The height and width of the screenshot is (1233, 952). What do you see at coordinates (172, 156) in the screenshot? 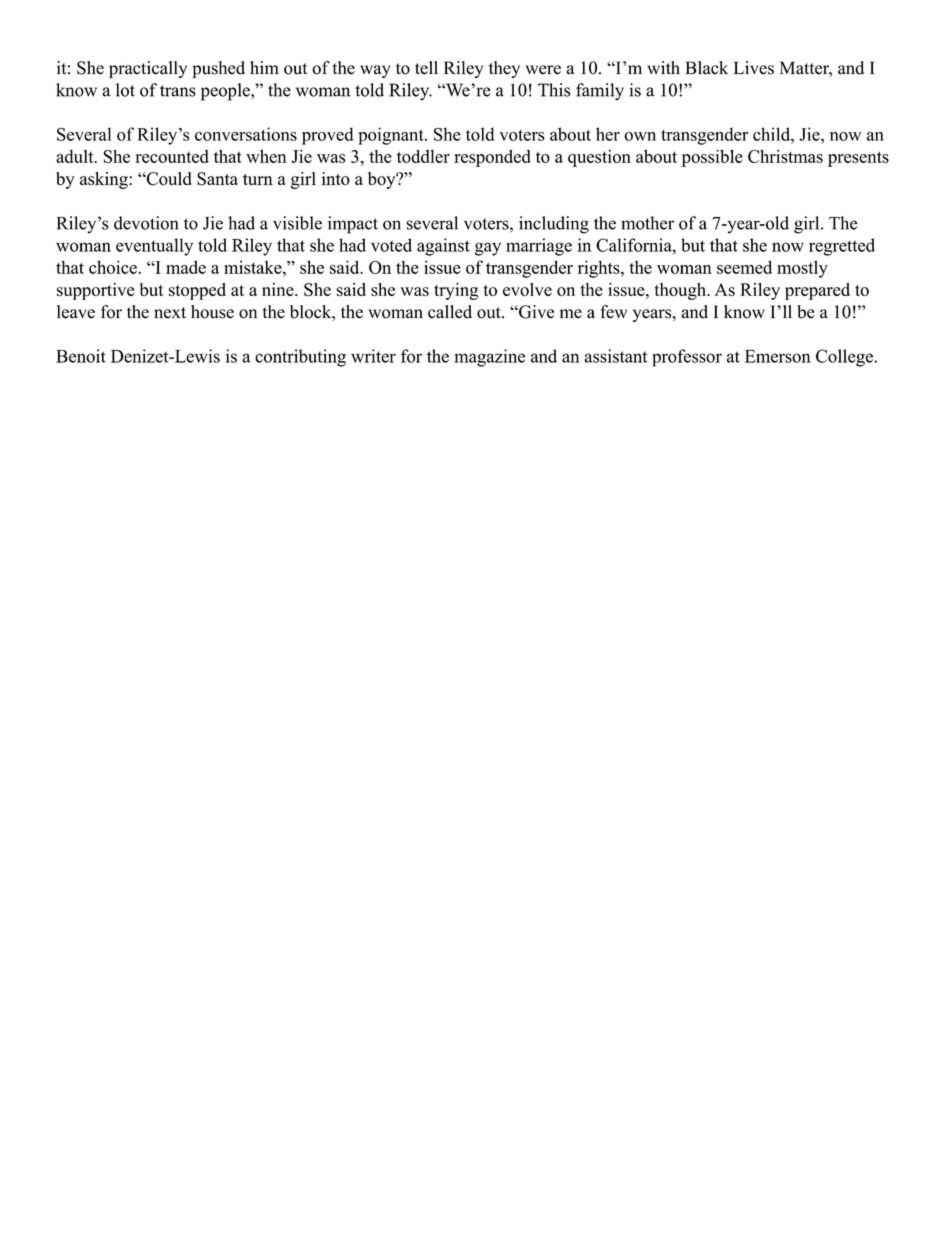
I see `recounted` at bounding box center [172, 156].
